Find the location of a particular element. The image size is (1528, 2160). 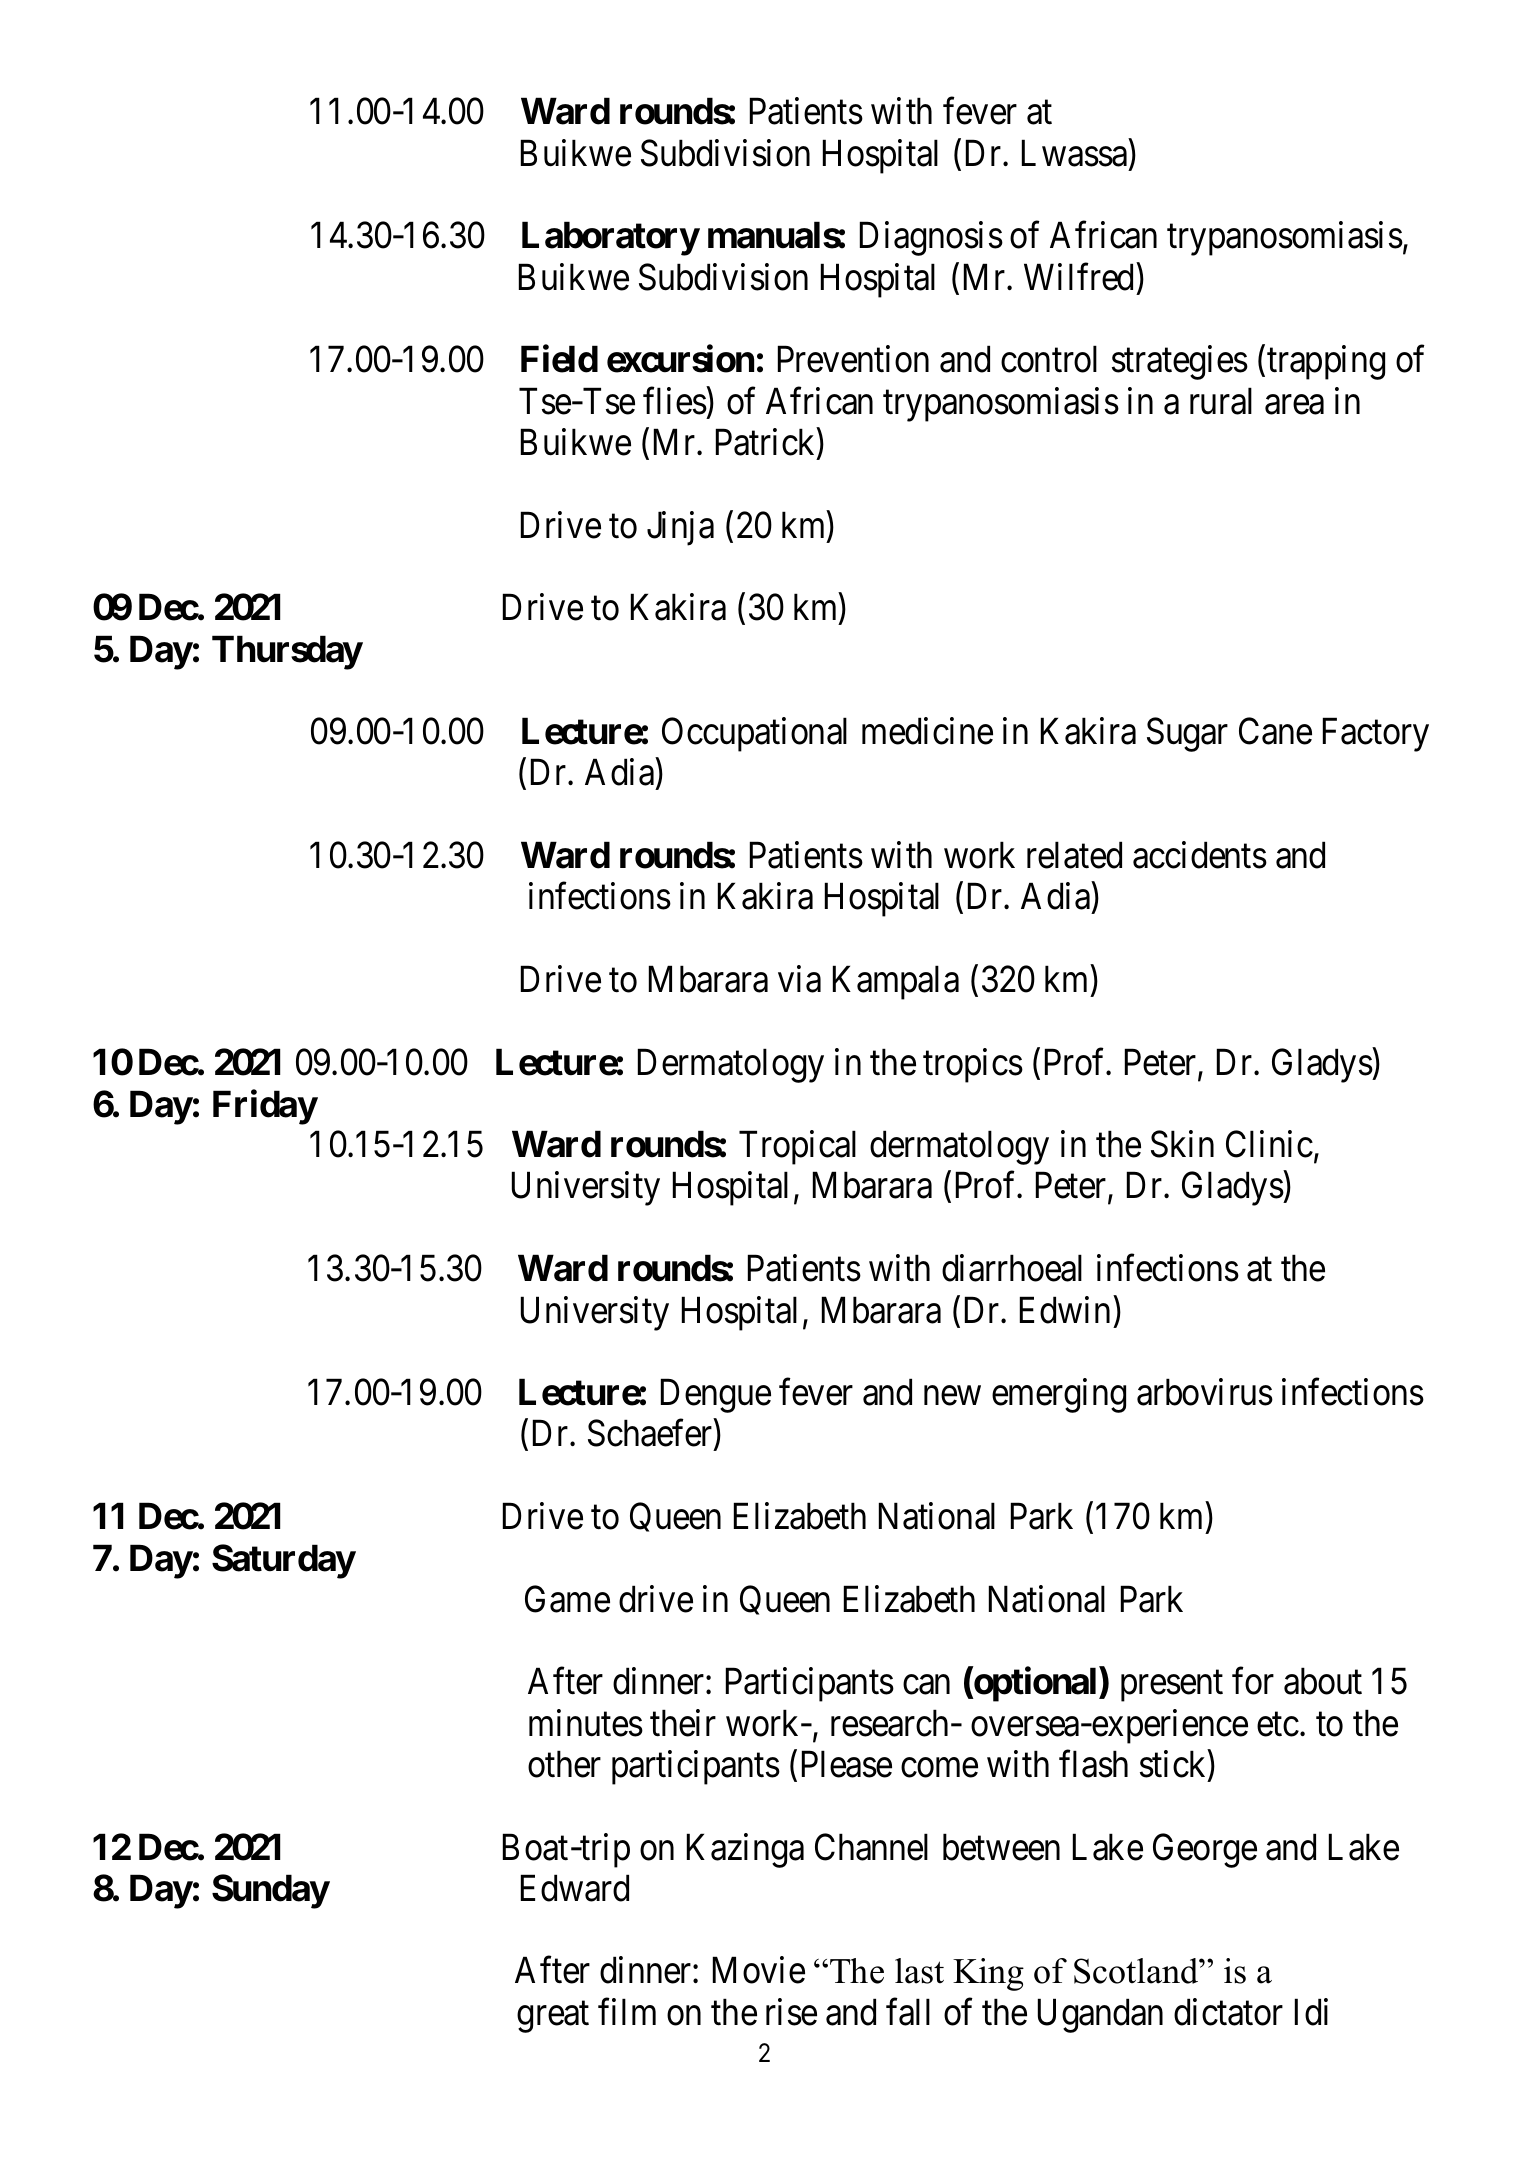

Sunday is located at coordinates (270, 1891).
